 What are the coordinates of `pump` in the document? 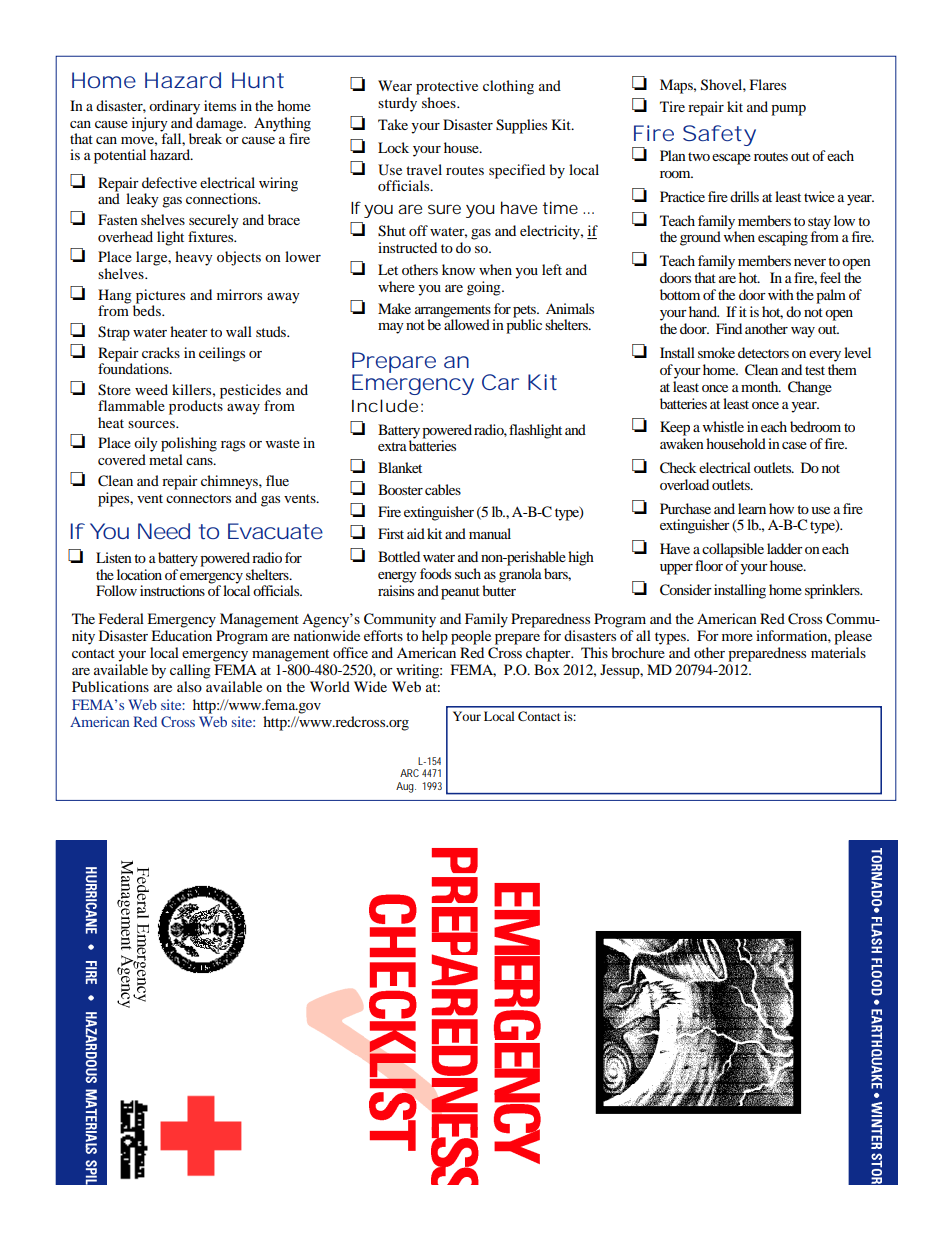 It's located at (788, 110).
